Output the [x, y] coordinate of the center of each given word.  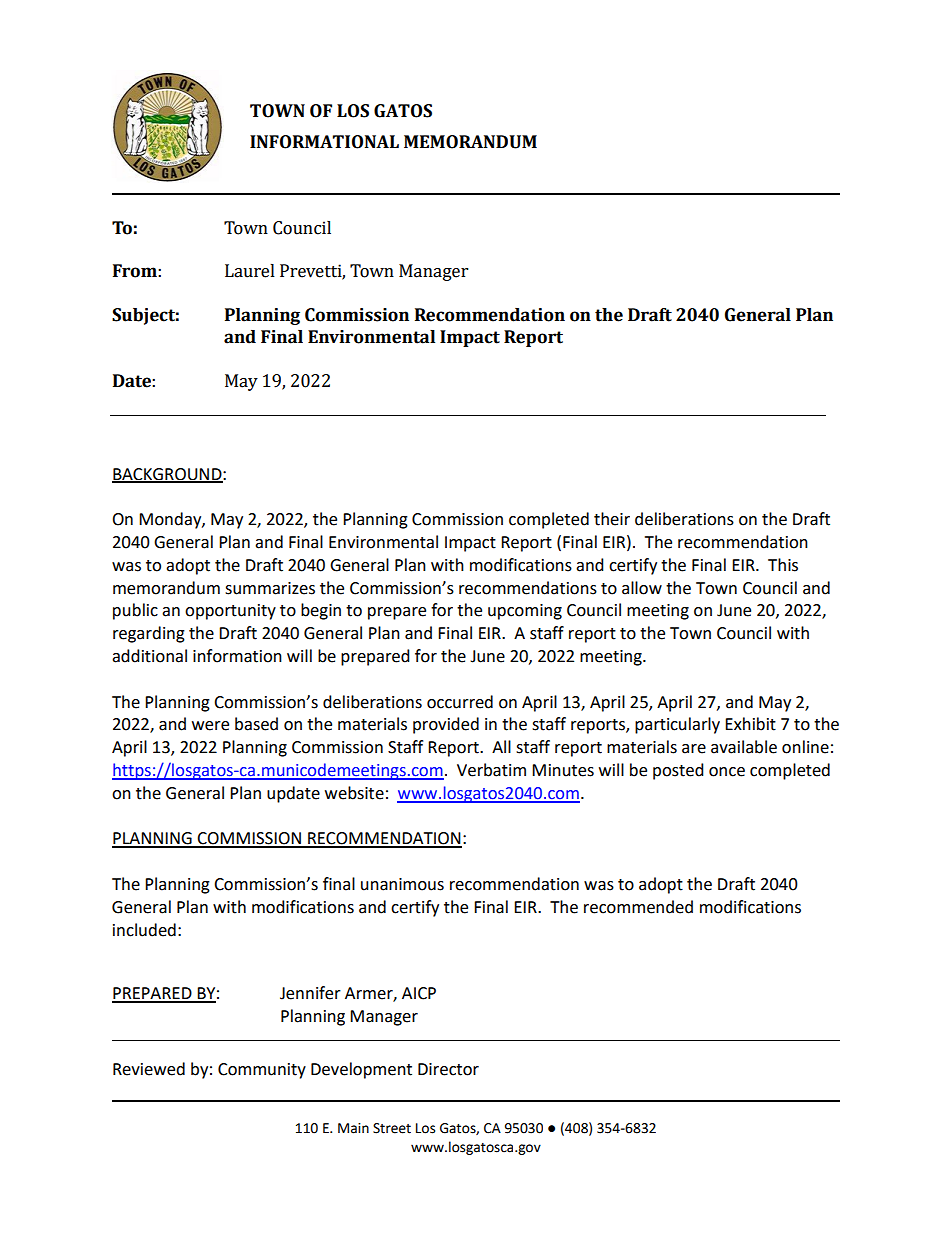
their [612, 519]
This [783, 565]
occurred [460, 702]
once [727, 772]
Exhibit [750, 724]
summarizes [270, 588]
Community [262, 1071]
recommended [638, 907]
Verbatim [491, 770]
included [144, 930]
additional [149, 656]
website [354, 793]
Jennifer [310, 993]
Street [392, 1128]
